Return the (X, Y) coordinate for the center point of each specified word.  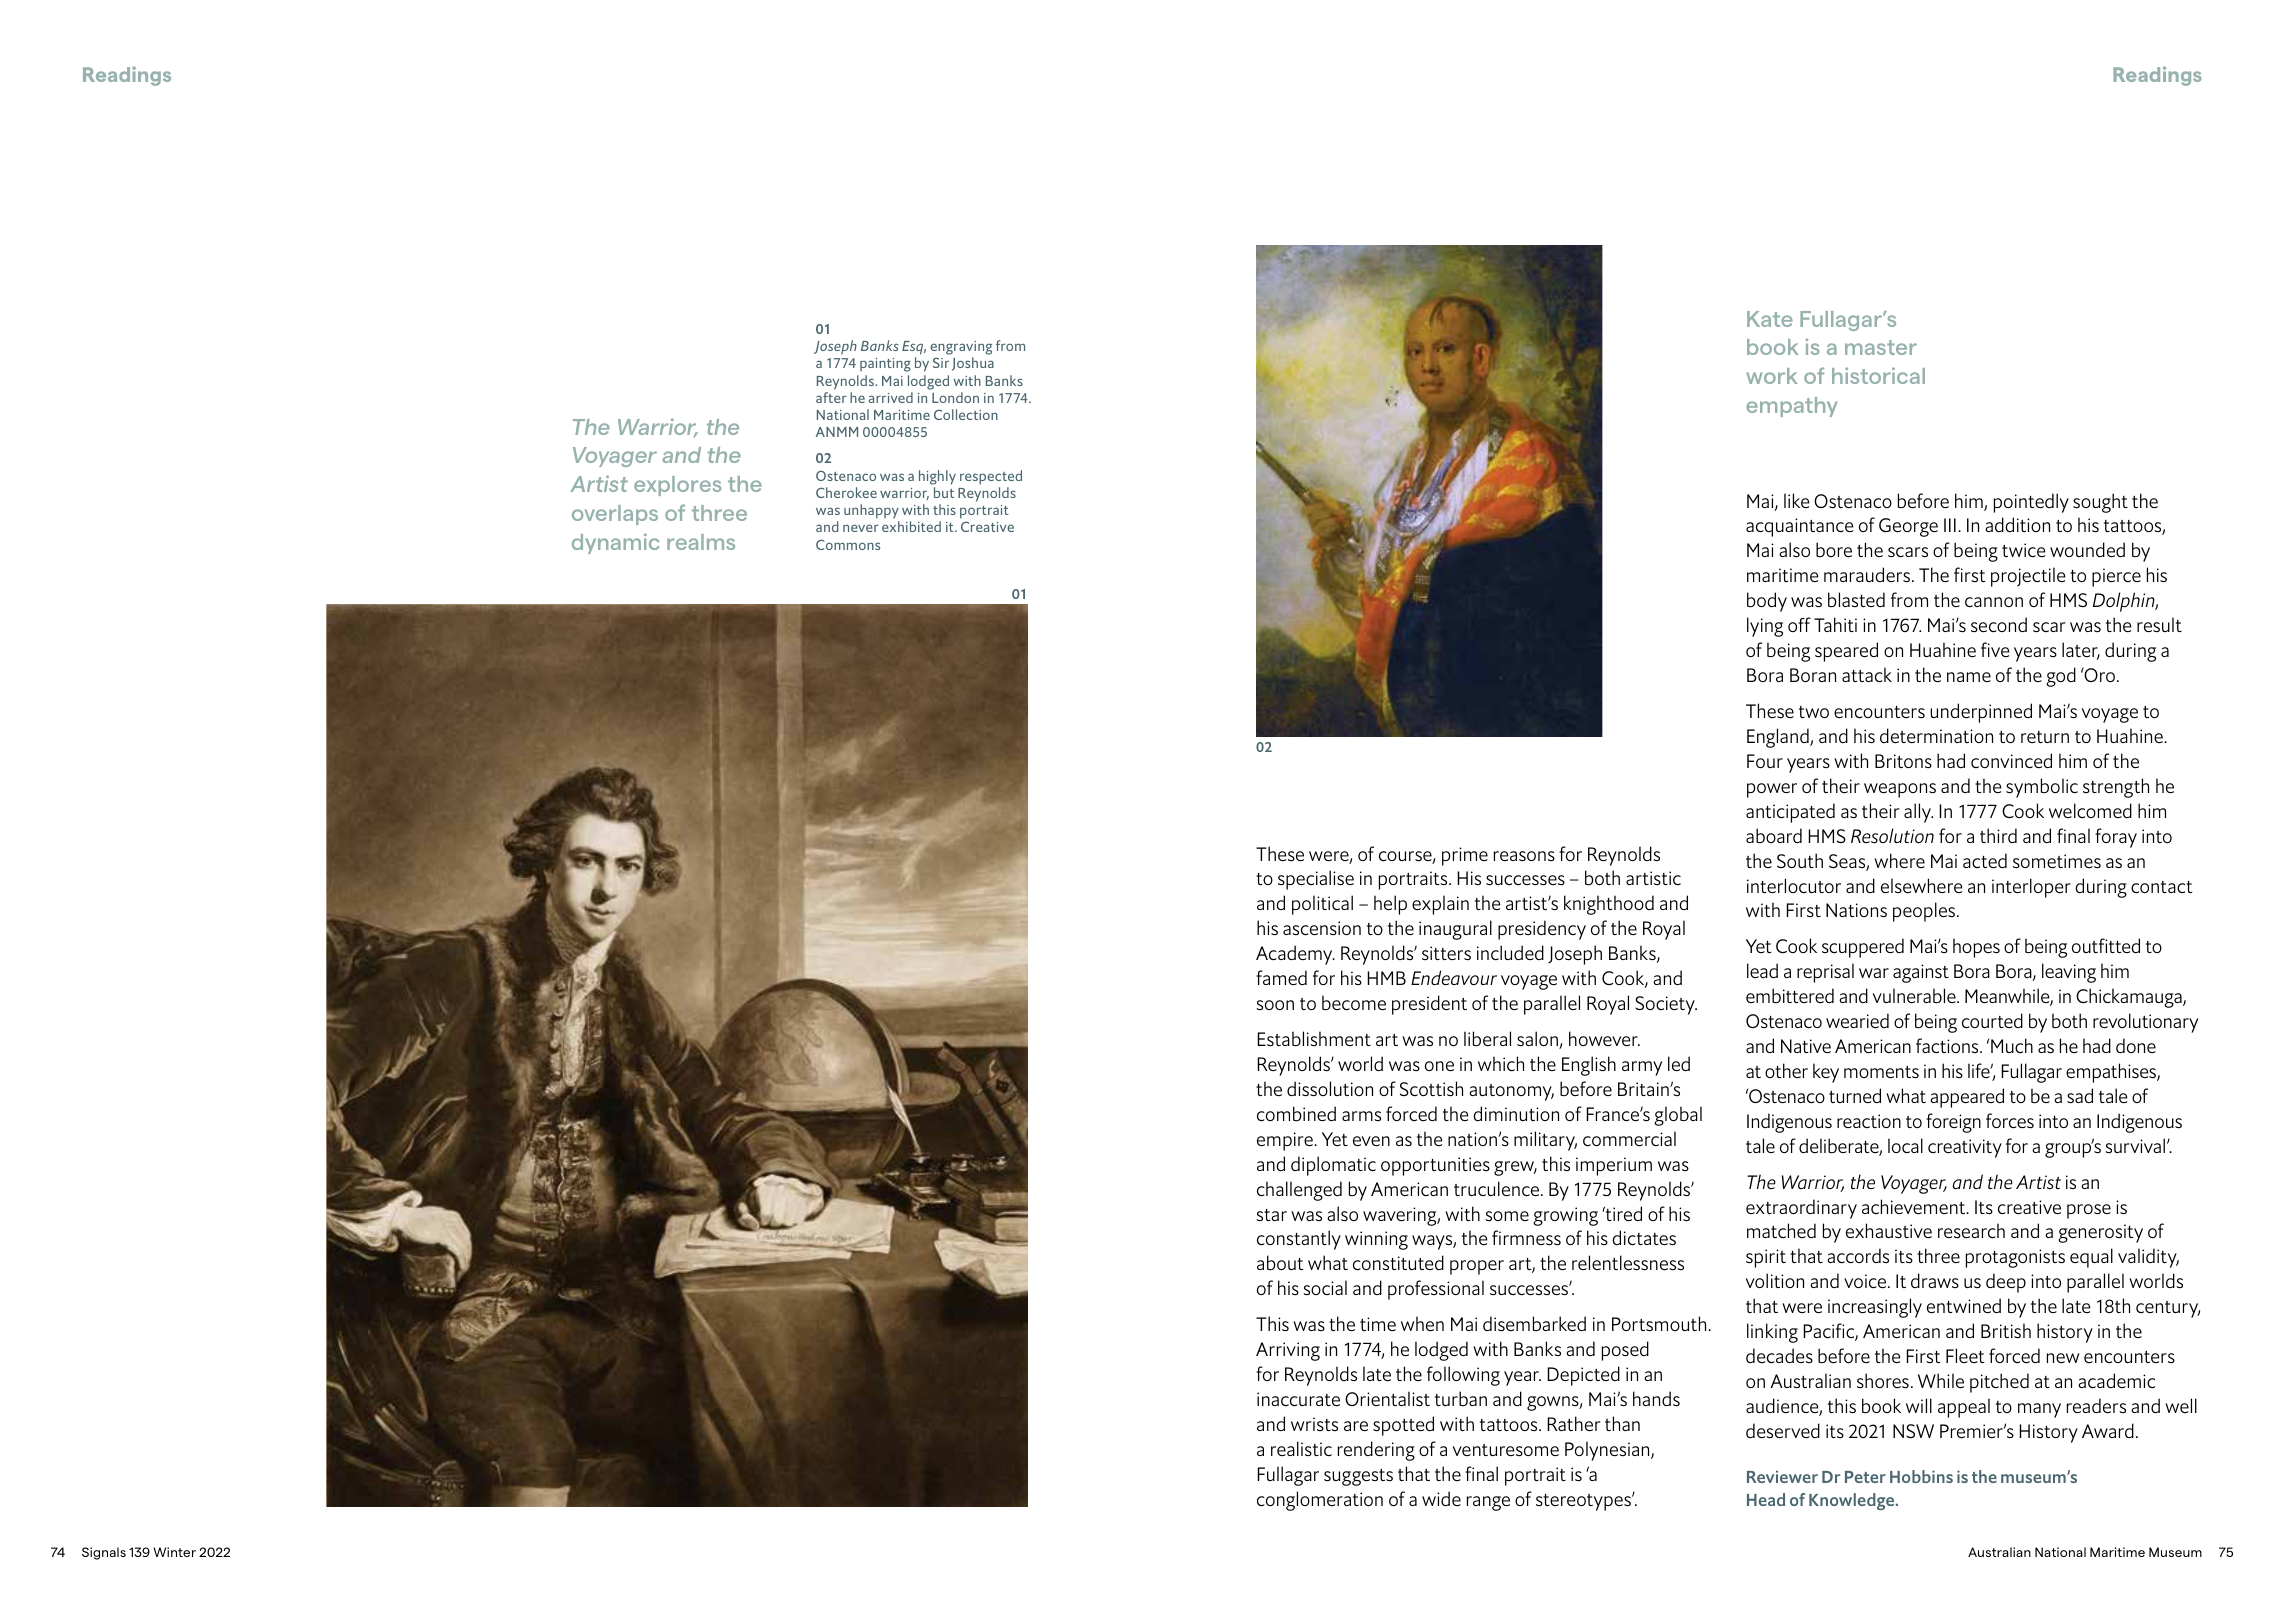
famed (1281, 977)
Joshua (973, 364)
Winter (174, 1552)
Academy (1295, 955)
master (1881, 347)
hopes (1976, 948)
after (831, 397)
